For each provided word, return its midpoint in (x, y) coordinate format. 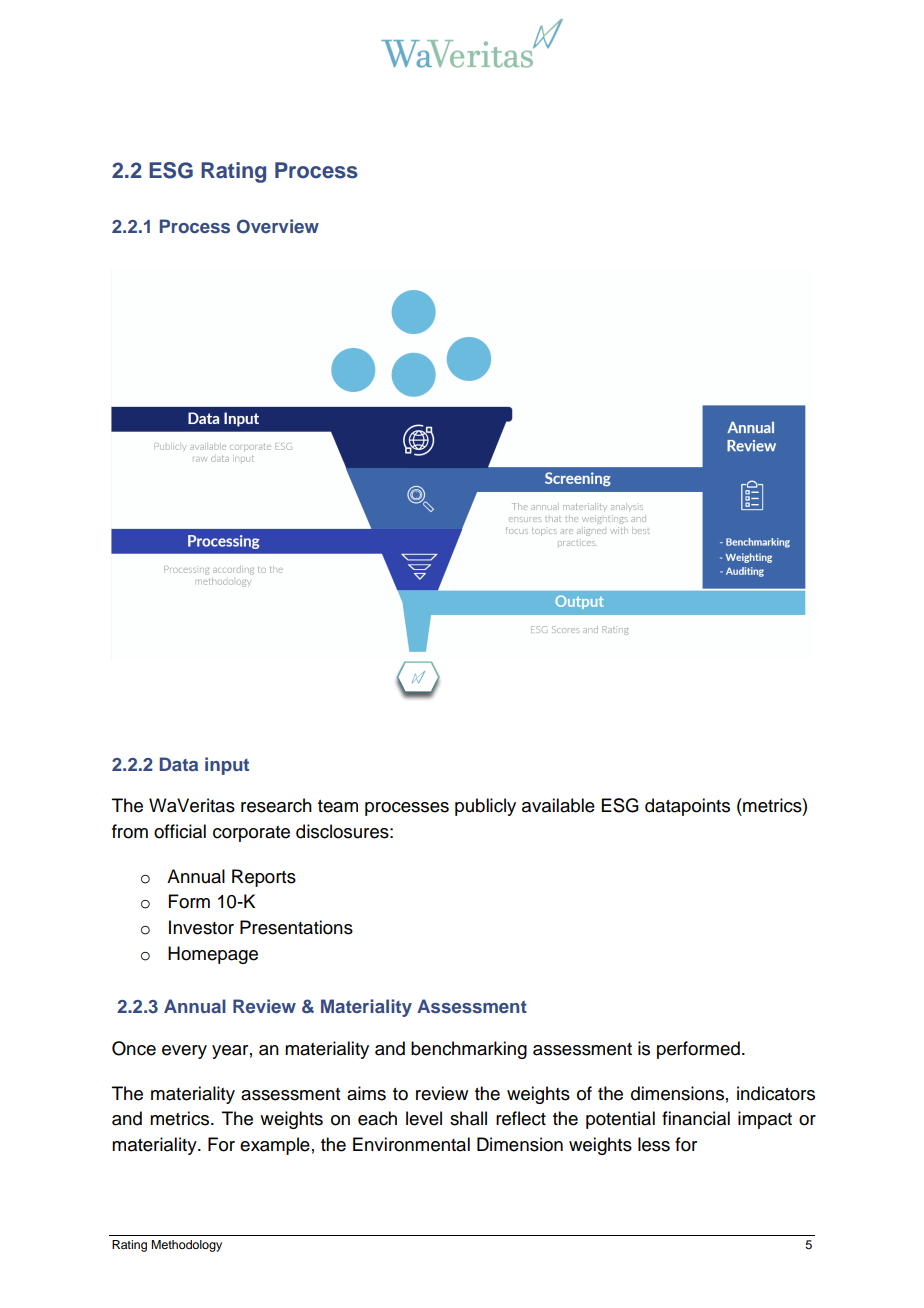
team (338, 806)
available (558, 805)
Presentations (296, 927)
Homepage (213, 955)
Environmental (411, 1144)
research (276, 805)
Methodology (186, 1246)
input (227, 766)
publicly (485, 807)
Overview (278, 226)
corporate (251, 834)
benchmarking (469, 1050)
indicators (776, 1093)
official (180, 831)
